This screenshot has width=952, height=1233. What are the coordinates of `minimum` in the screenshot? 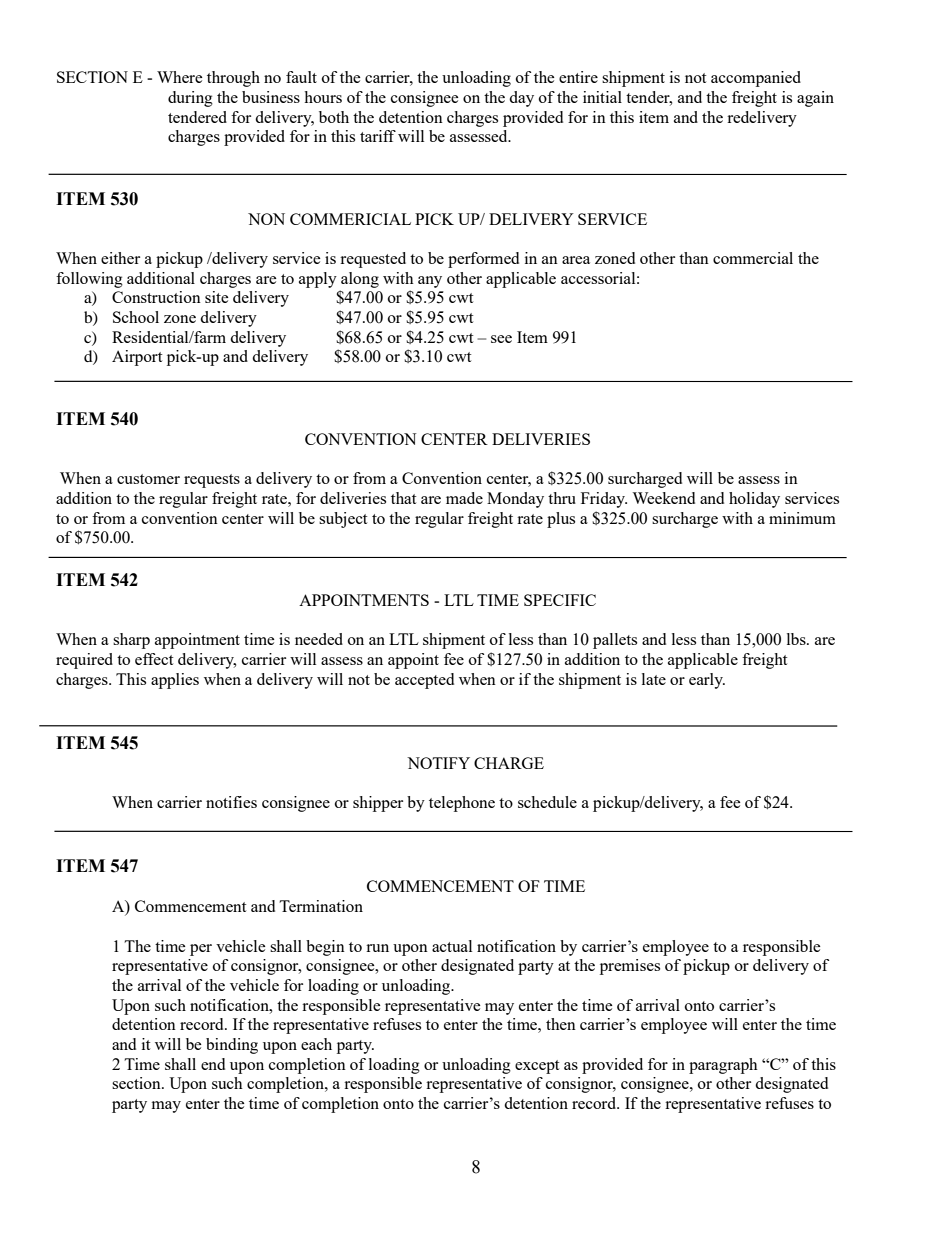 It's located at (802, 518).
